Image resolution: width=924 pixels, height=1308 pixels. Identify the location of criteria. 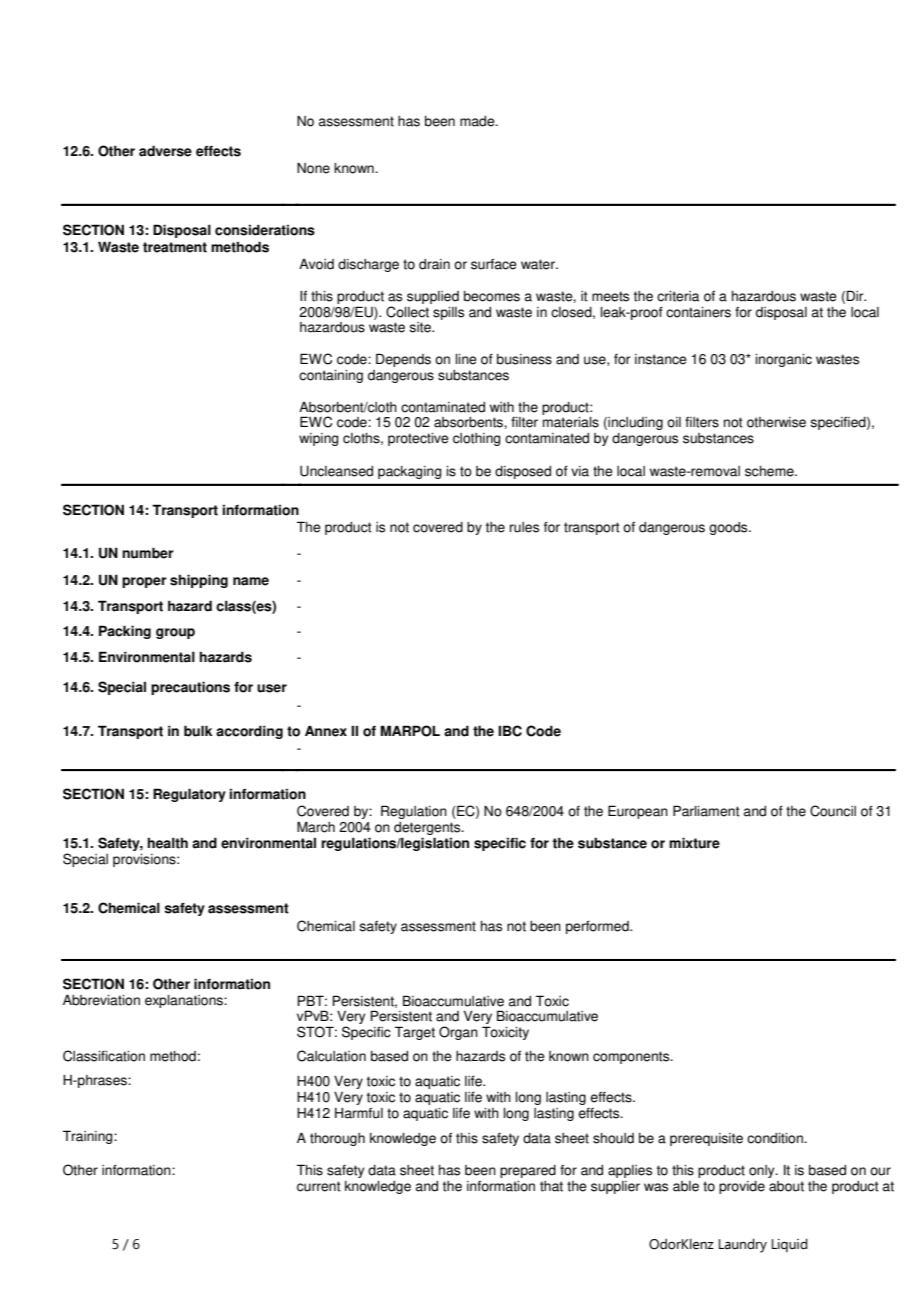
(678, 296).
